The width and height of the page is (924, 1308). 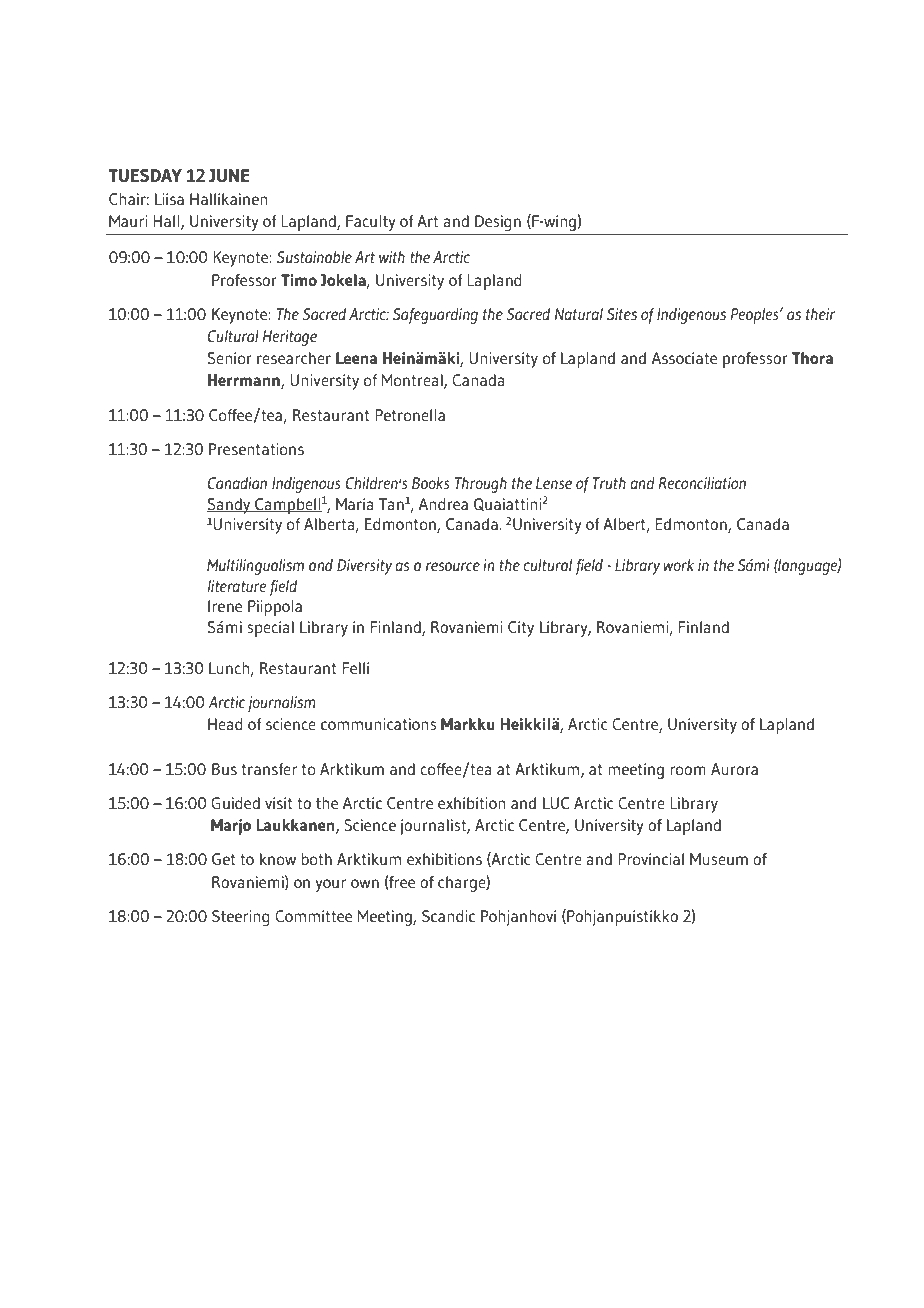 What do you see at coordinates (481, 485) in the page?
I see `Through` at bounding box center [481, 485].
